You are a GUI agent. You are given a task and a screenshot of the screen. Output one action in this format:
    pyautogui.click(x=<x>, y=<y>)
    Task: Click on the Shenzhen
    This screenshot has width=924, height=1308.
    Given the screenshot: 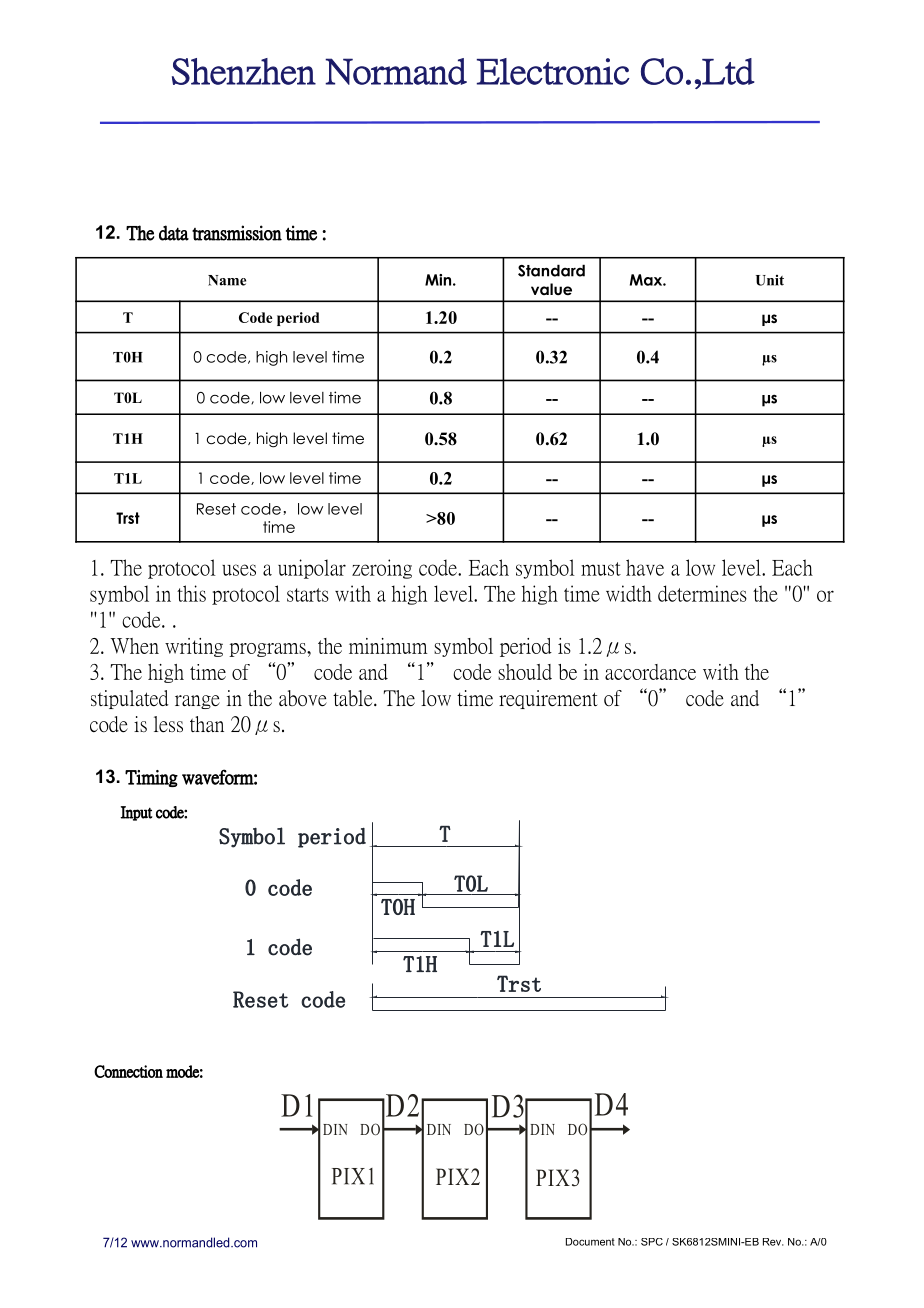 What is the action you would take?
    pyautogui.click(x=244, y=71)
